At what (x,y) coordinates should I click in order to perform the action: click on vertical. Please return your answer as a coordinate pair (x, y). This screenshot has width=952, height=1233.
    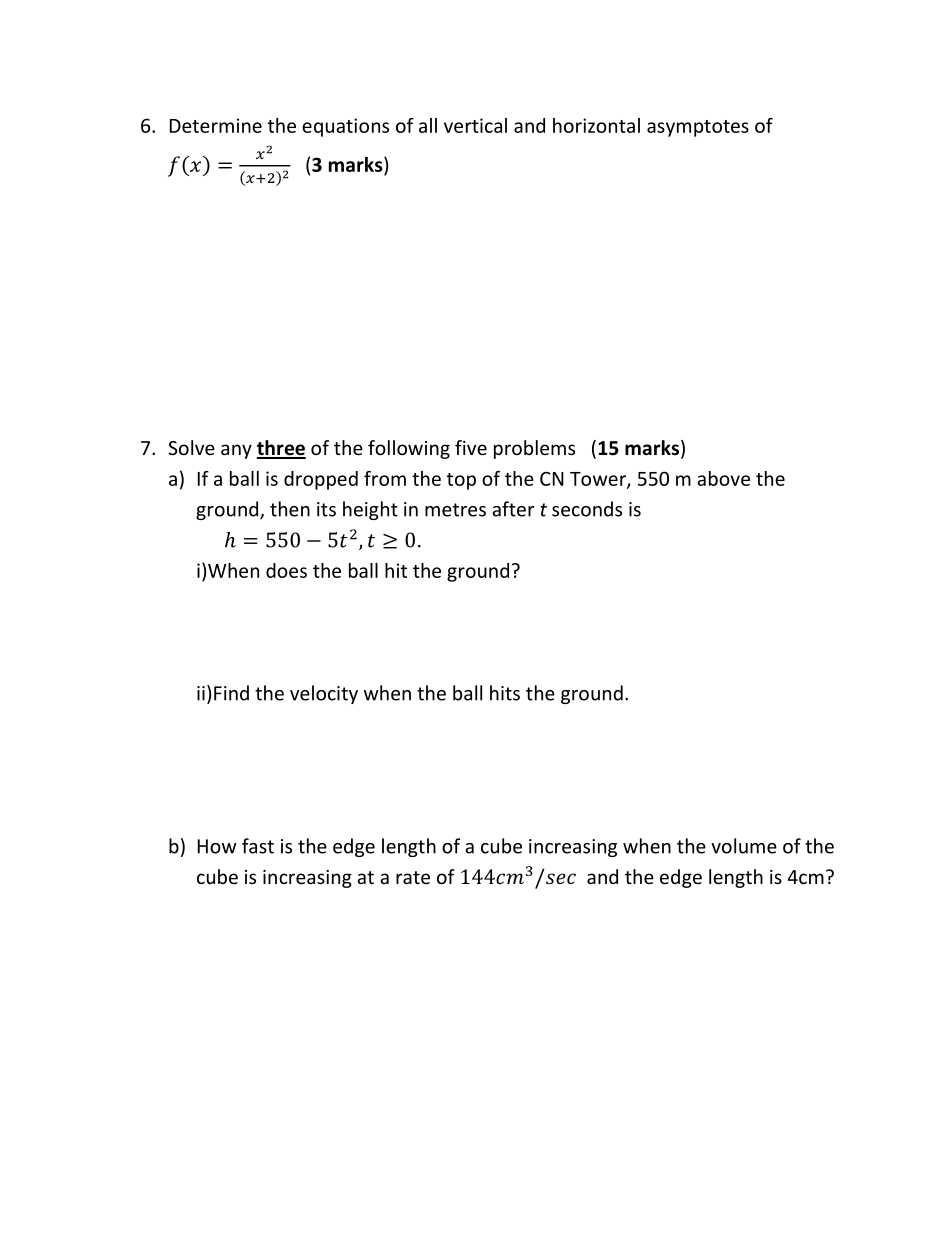
    Looking at the image, I should click on (475, 125).
